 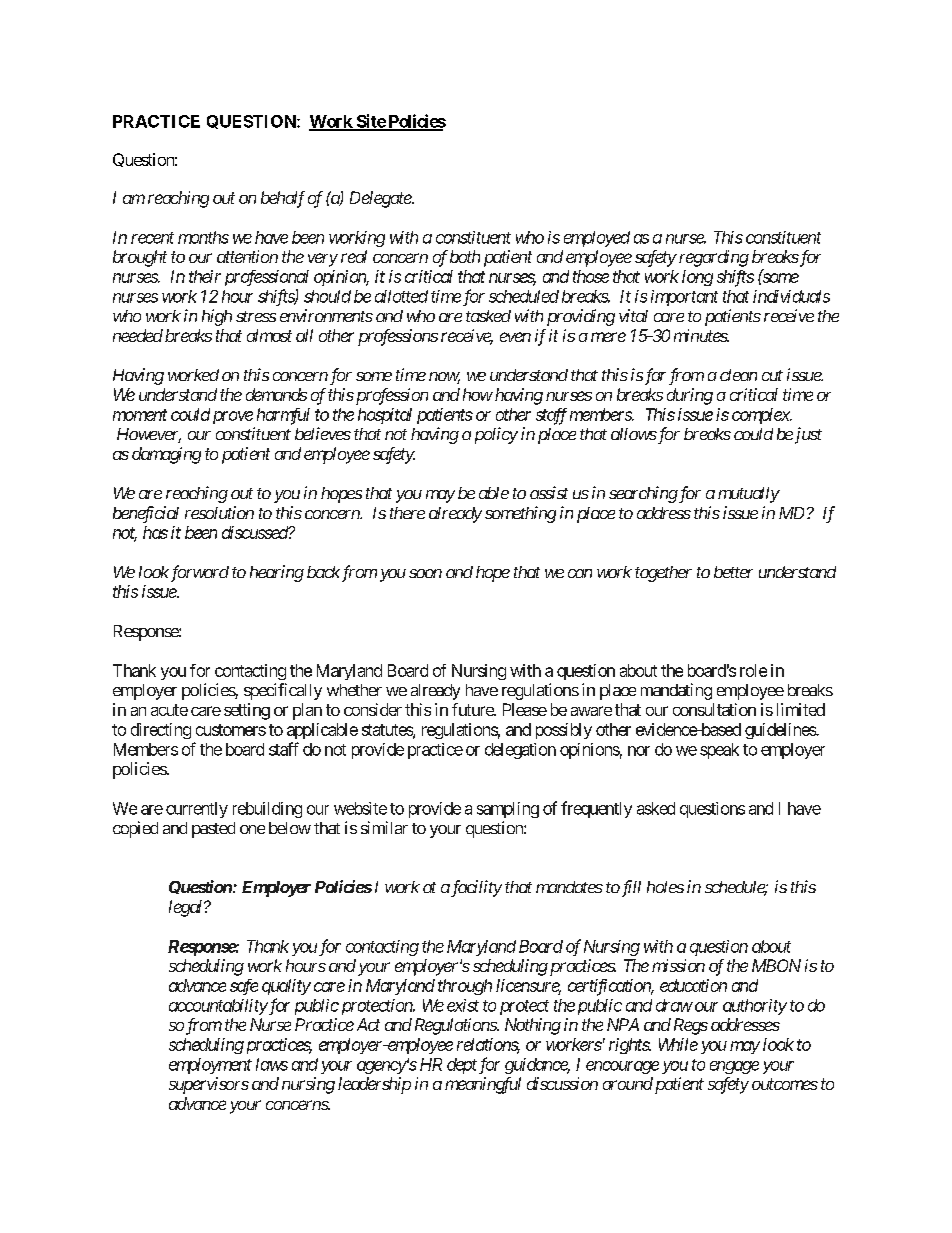 I want to click on future, so click(x=473, y=709).
